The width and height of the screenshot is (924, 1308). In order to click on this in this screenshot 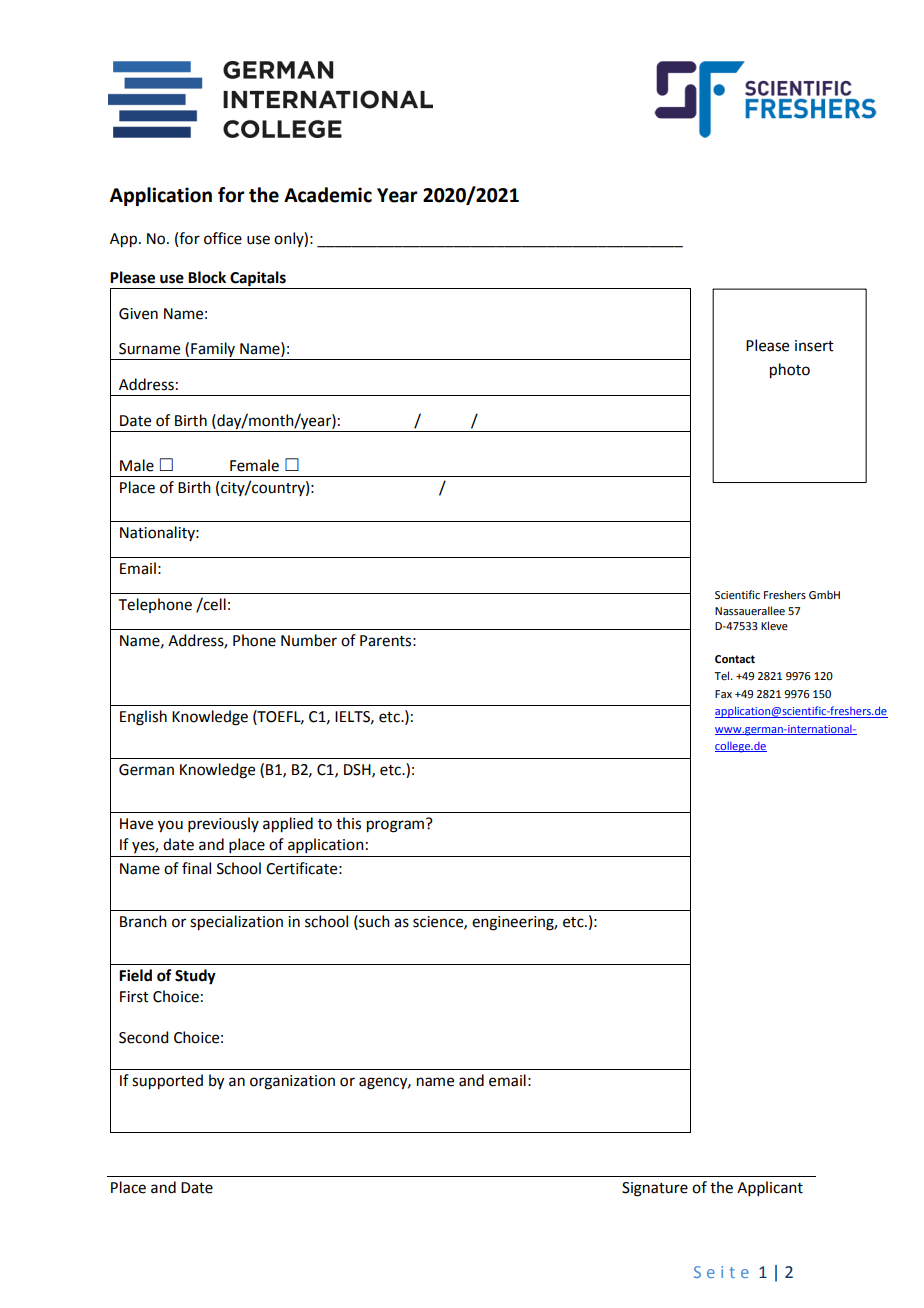, I will do `click(348, 823)`.
